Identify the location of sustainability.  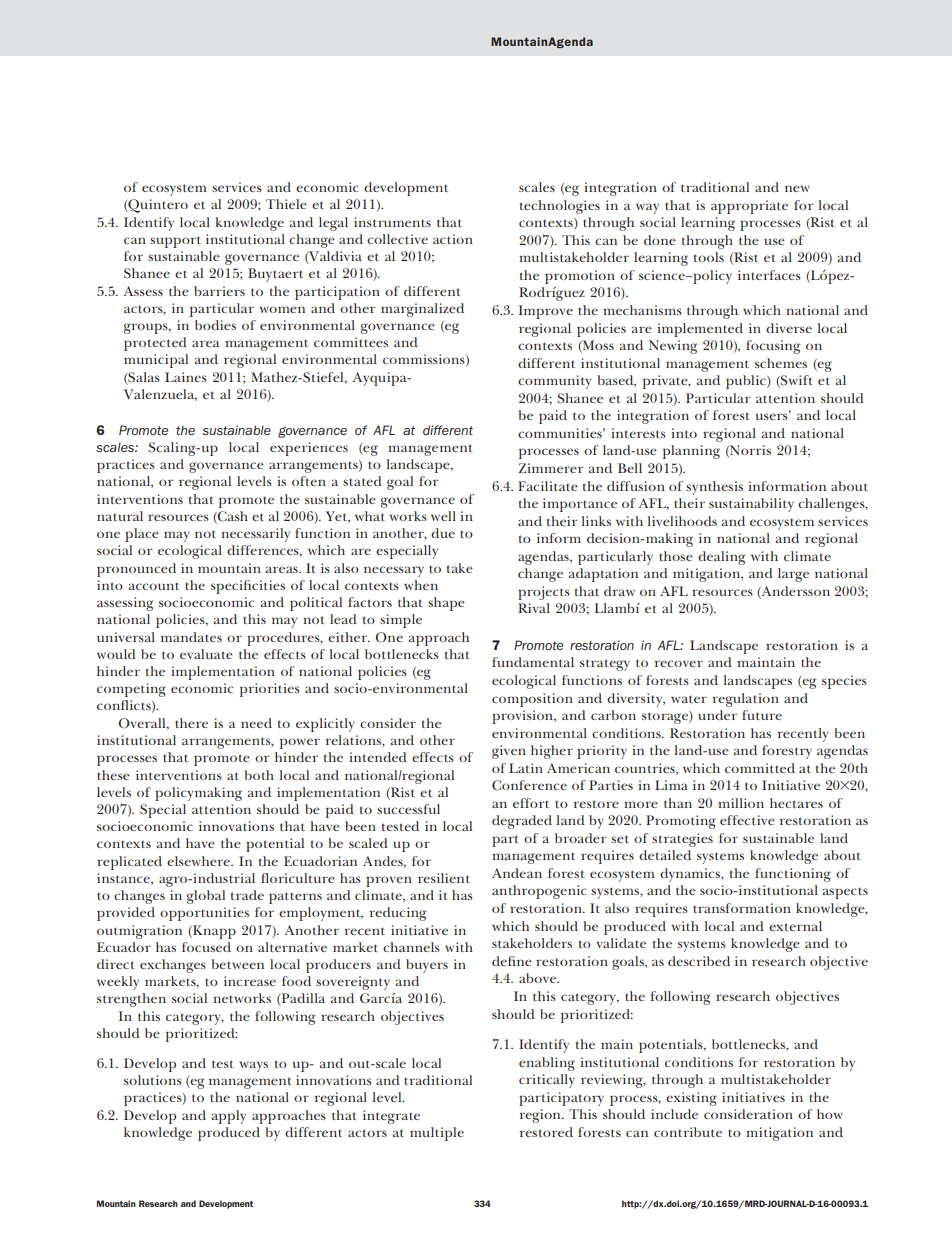
(751, 505).
